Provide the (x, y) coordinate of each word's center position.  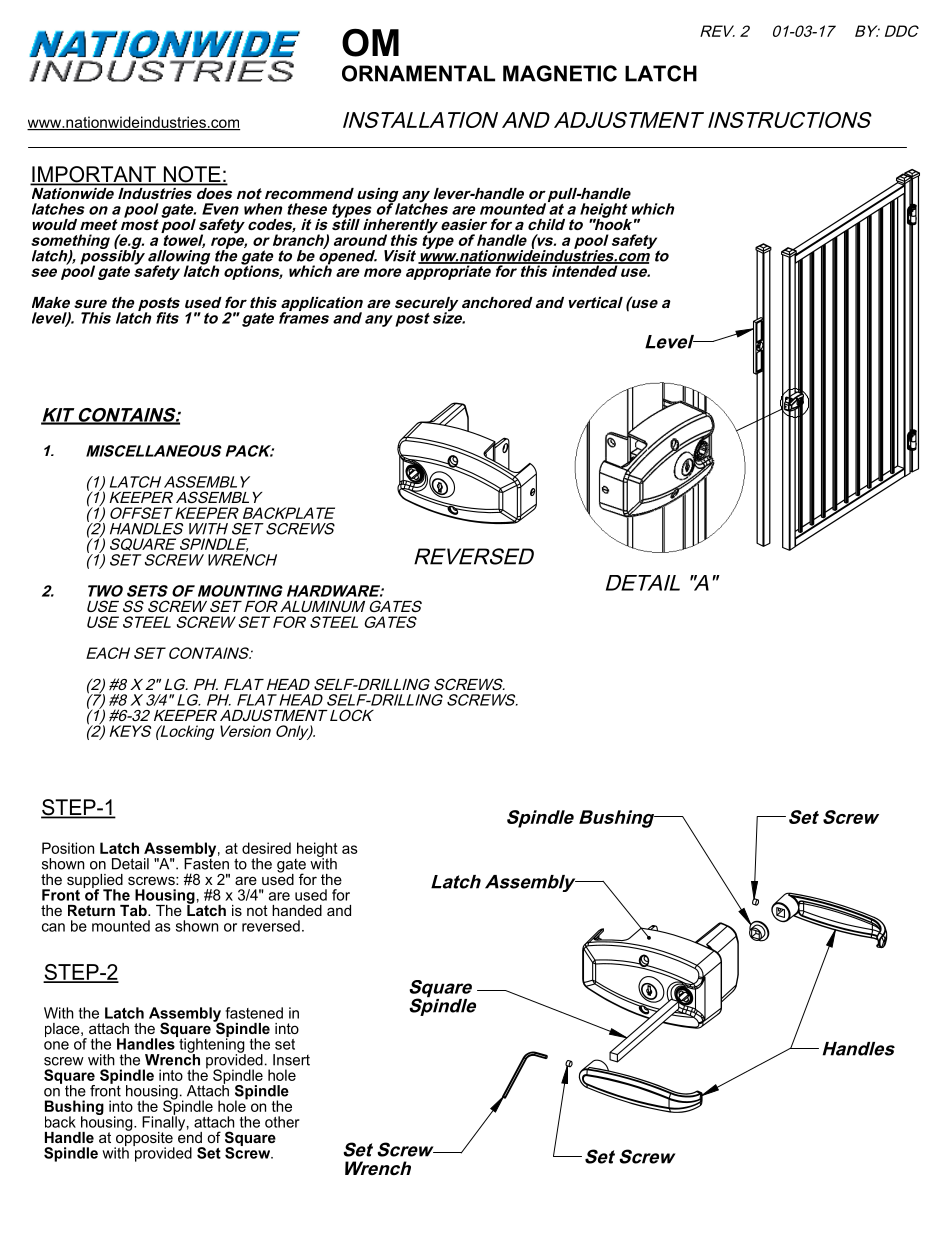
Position (68, 848)
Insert (291, 1060)
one (56, 1045)
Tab (134, 910)
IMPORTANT (94, 175)
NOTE (192, 175)
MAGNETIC (560, 73)
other (282, 1122)
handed (297, 910)
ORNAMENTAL (418, 73)
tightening (211, 1045)
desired (266, 848)
